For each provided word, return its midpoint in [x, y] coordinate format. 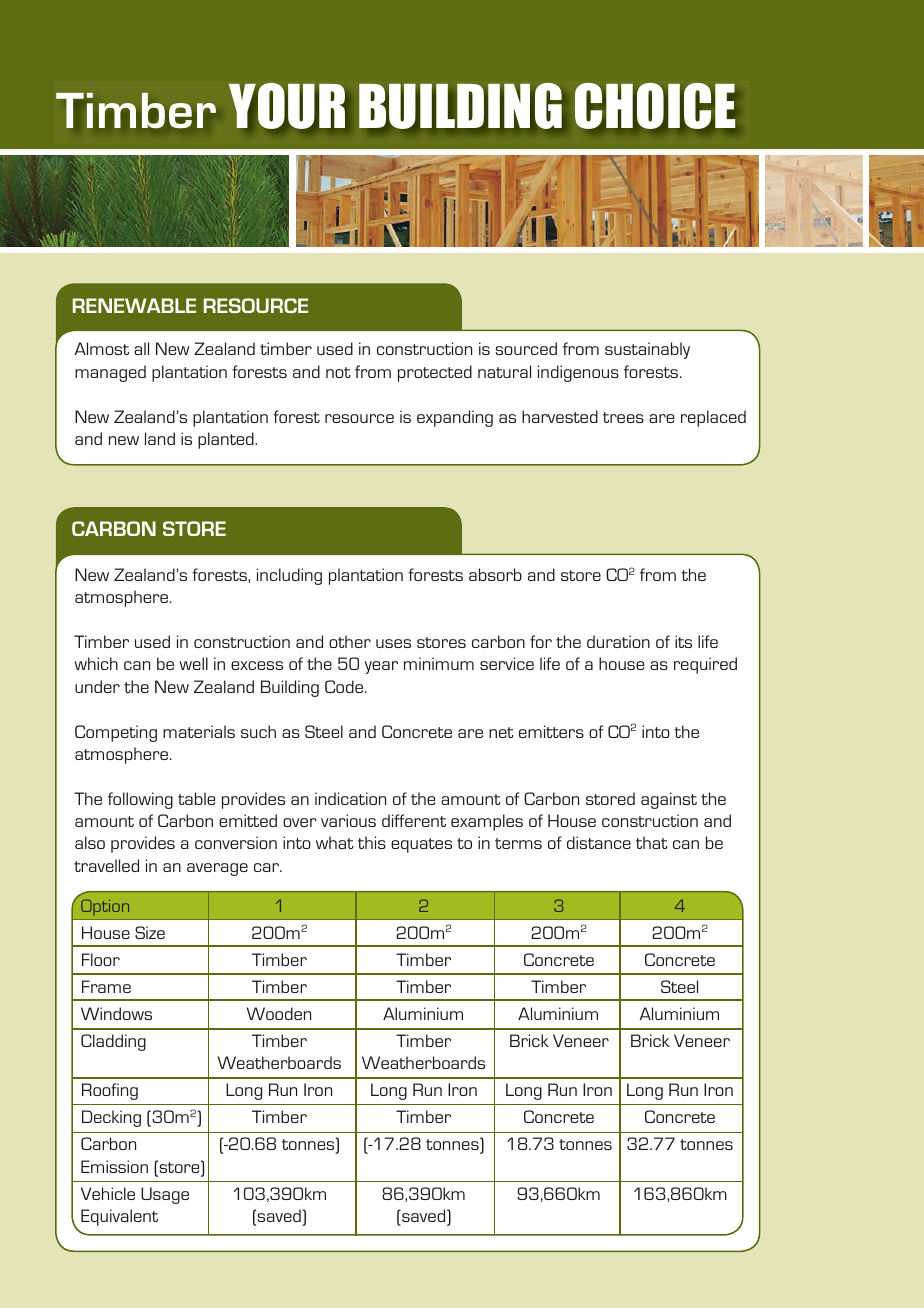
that [652, 842]
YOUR [287, 106]
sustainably [647, 350]
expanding [455, 418]
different [414, 820]
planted [227, 440]
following [140, 800]
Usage [165, 1195]
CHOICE [655, 106]
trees [623, 417]
